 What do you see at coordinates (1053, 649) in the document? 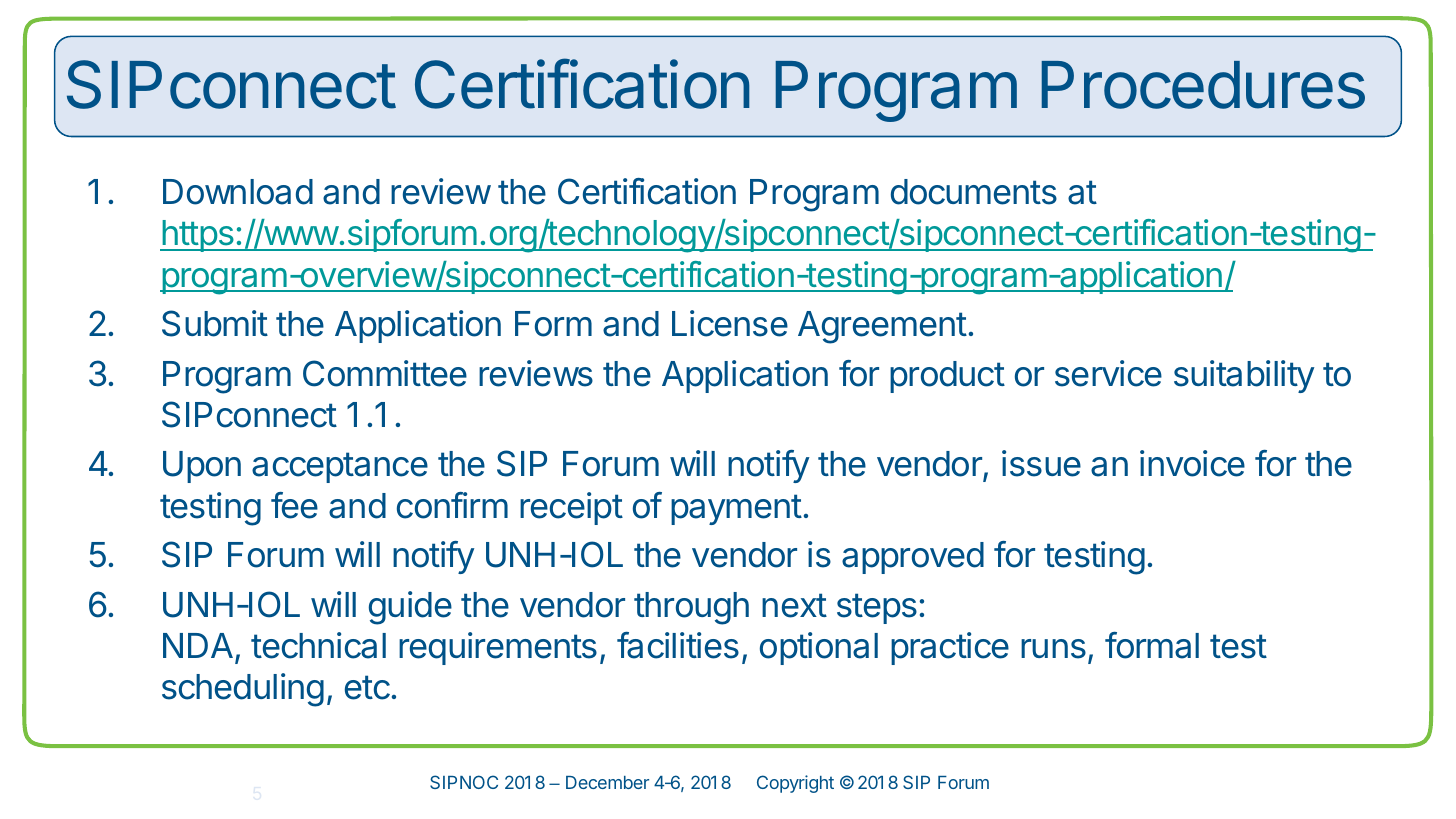
I see `runs` at bounding box center [1053, 649].
